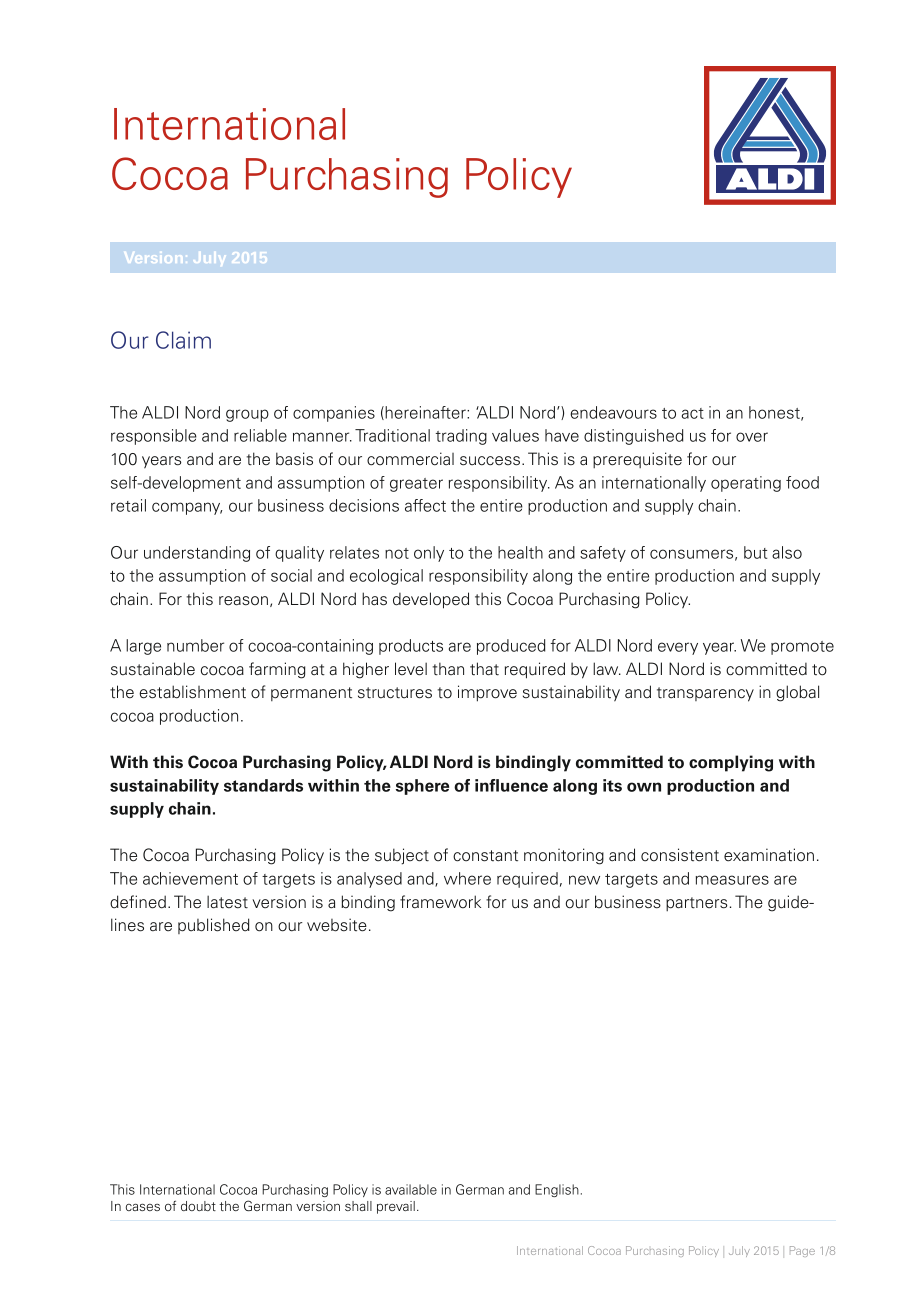 The image size is (924, 1308). What do you see at coordinates (263, 785) in the screenshot?
I see `standards` at bounding box center [263, 785].
